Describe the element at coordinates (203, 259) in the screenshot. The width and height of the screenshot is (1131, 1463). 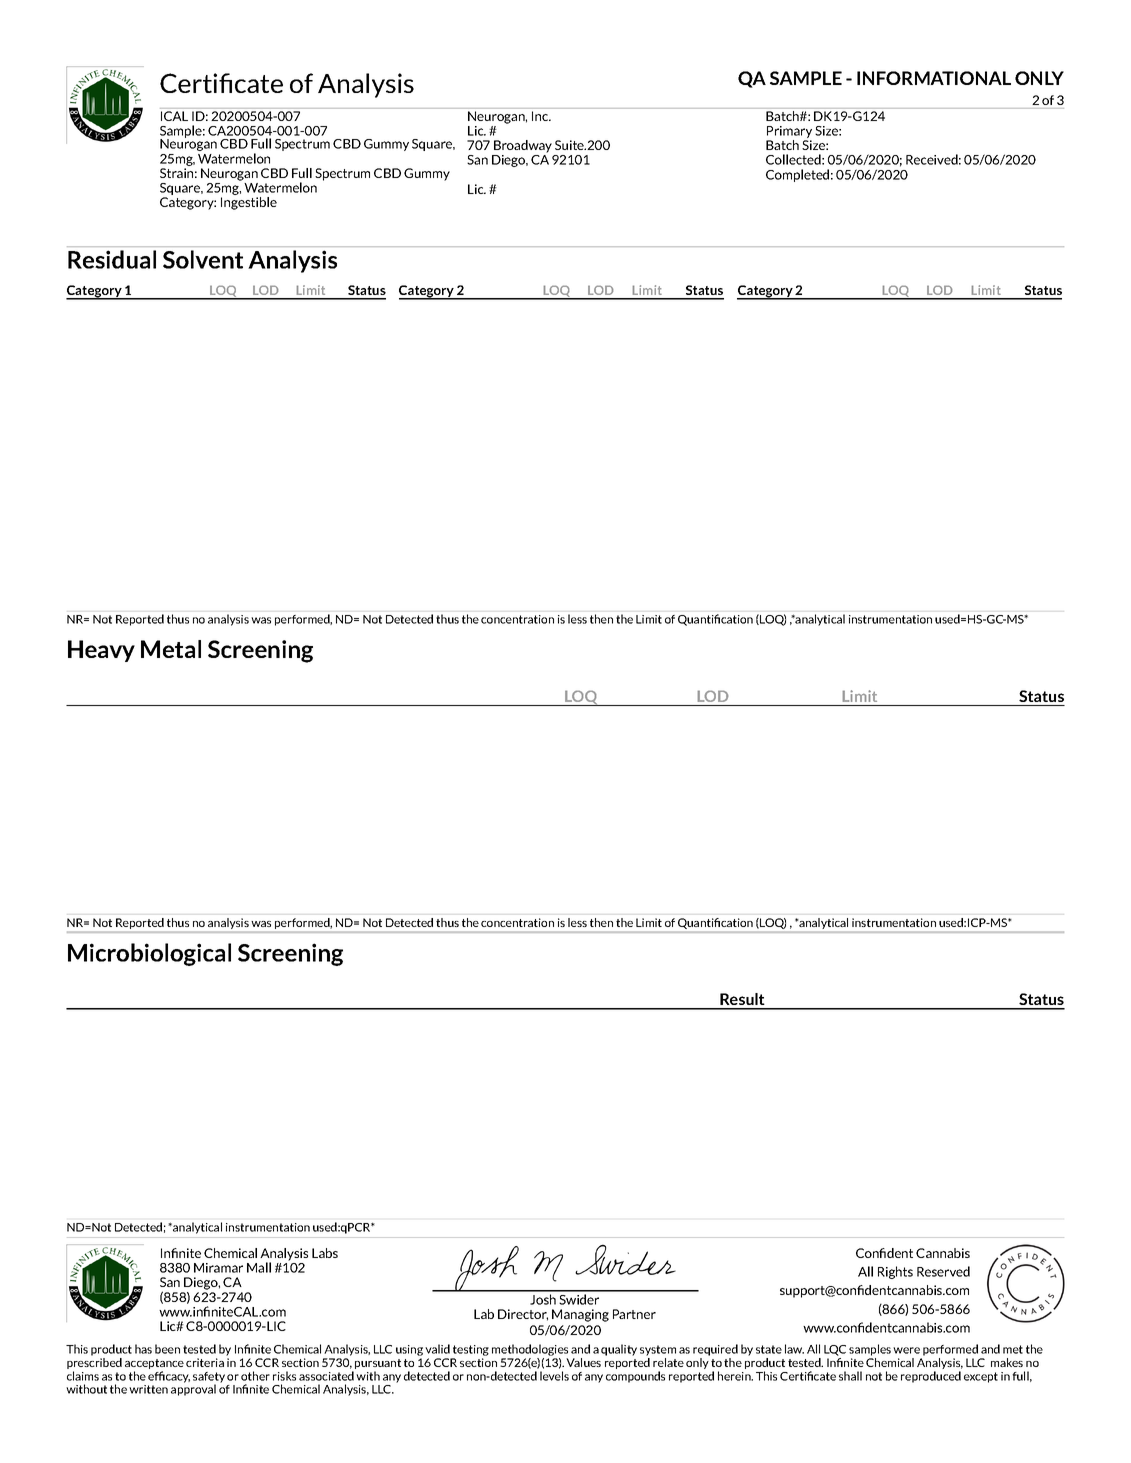
I see `Solvent` at that location.
